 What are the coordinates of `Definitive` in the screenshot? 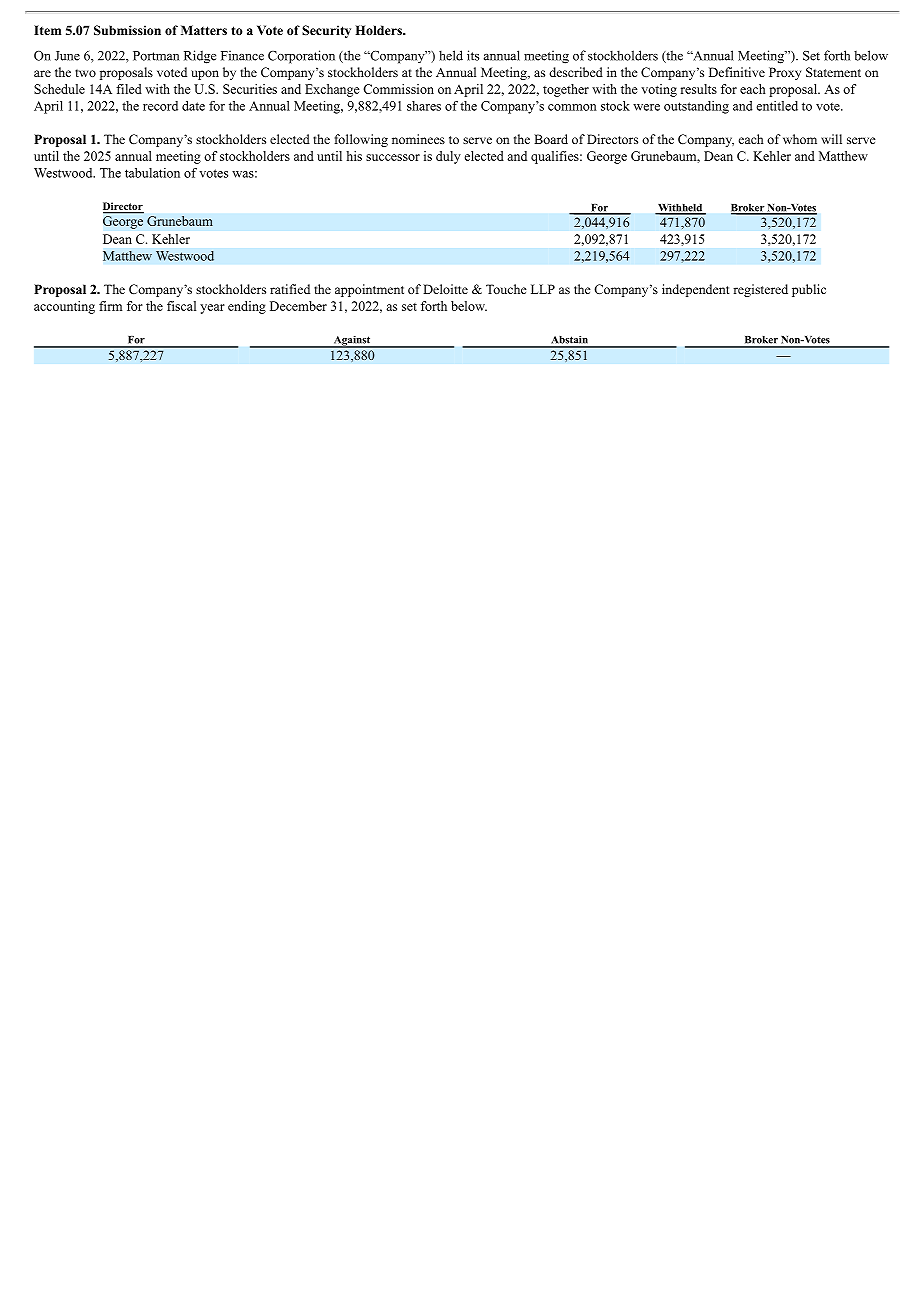 It's located at (737, 72).
